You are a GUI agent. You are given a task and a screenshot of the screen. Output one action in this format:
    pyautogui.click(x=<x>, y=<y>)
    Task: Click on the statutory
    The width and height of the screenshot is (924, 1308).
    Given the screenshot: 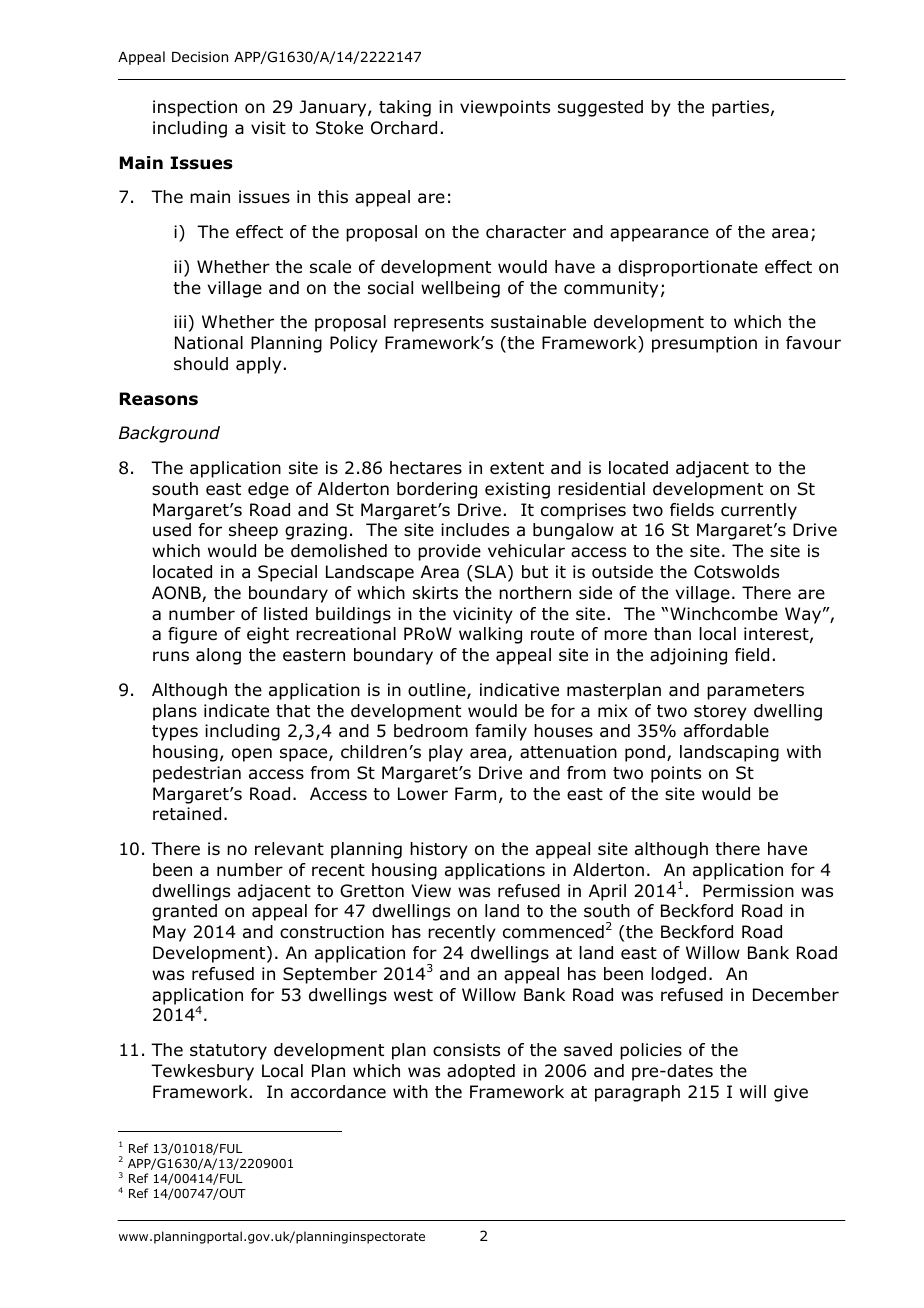 What is the action you would take?
    pyautogui.click(x=228, y=1052)
